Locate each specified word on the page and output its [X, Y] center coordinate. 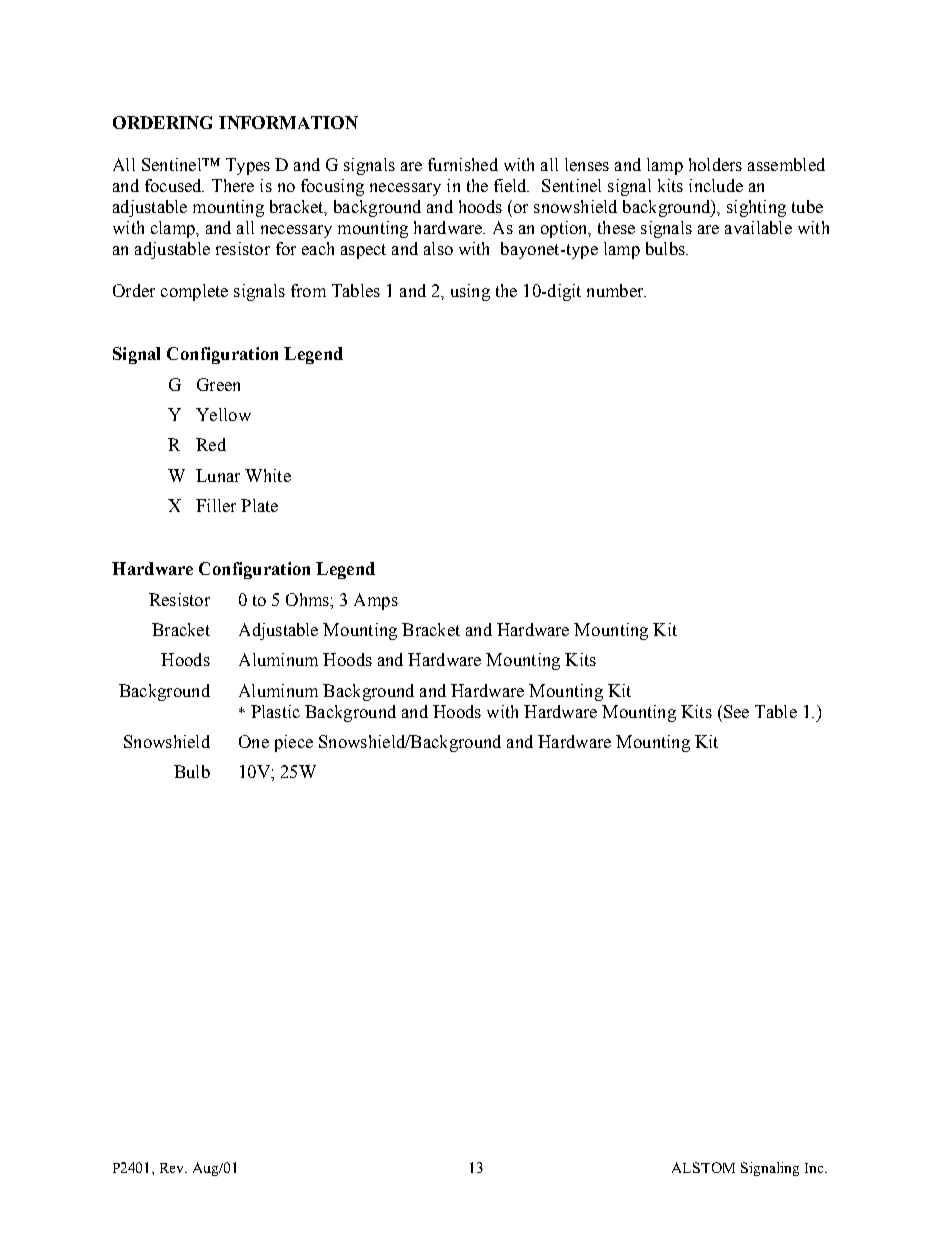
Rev [173, 1168]
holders [715, 164]
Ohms [308, 599]
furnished [463, 164]
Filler [216, 505]
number [616, 290]
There [233, 185]
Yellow [223, 414]
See [735, 711]
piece [294, 743]
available [758, 227]
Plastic [275, 711]
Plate [259, 505]
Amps [376, 601]
